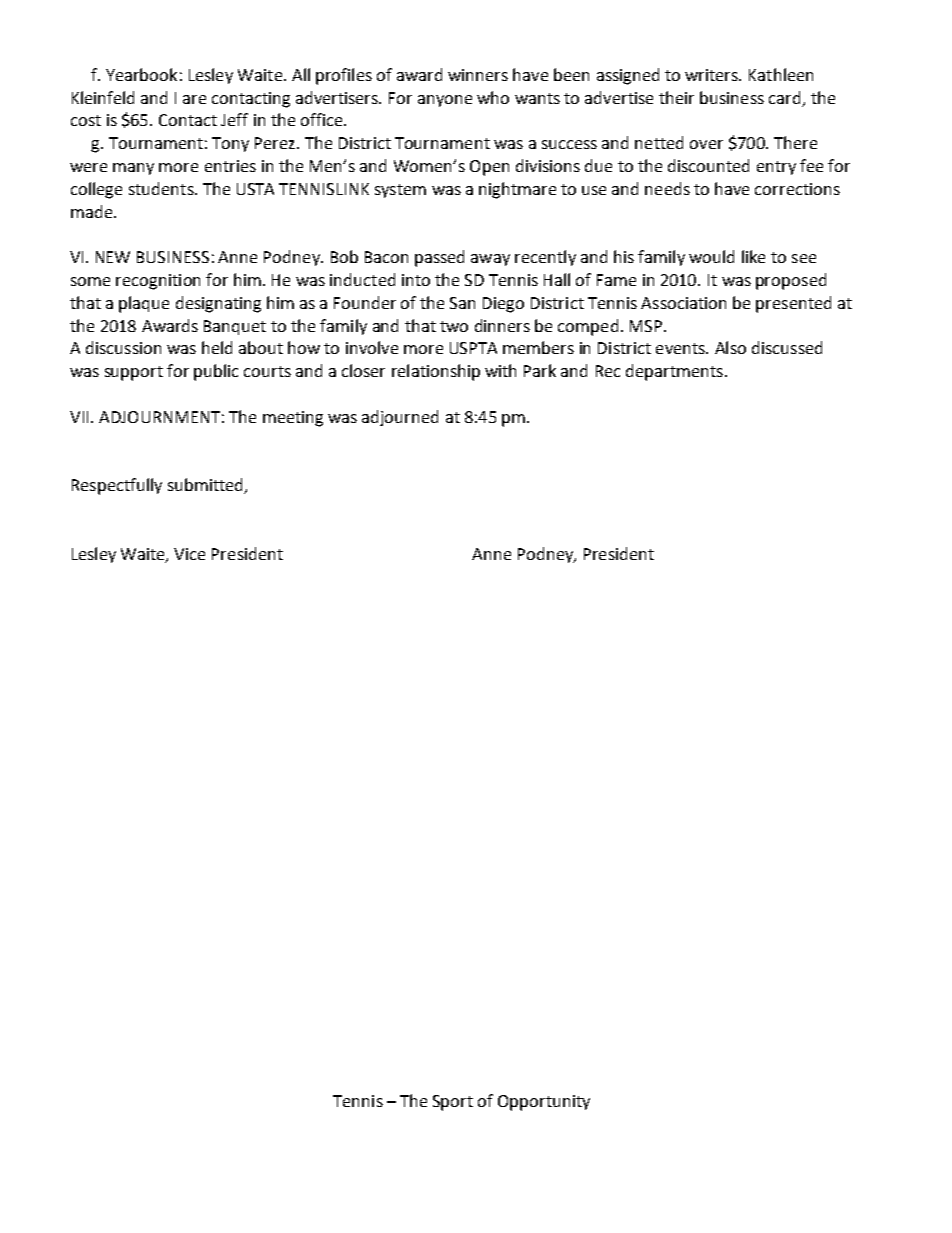  Describe the element at coordinates (293, 419) in the page. I see `meeting` at that location.
